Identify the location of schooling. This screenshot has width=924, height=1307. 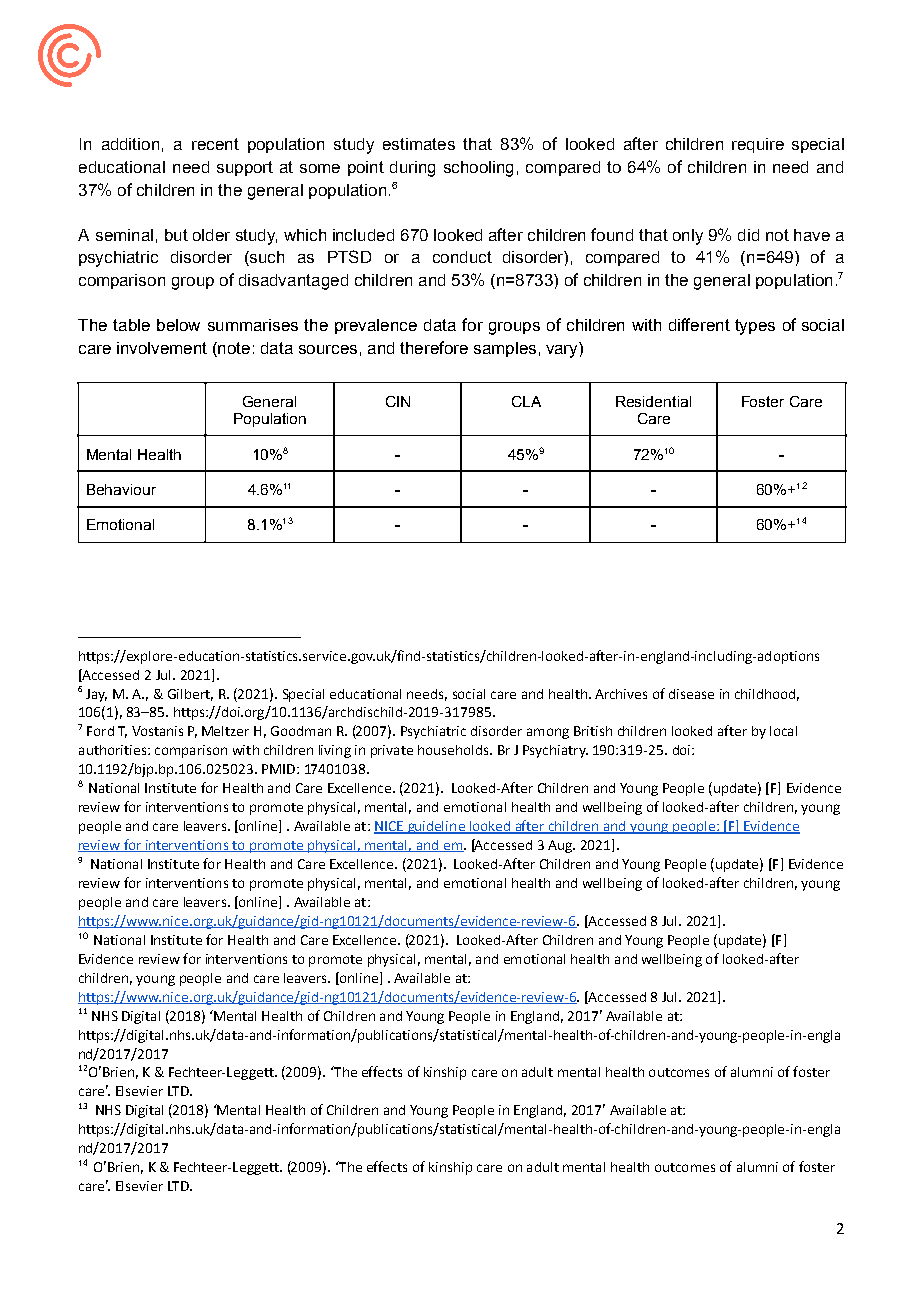
(478, 169).
